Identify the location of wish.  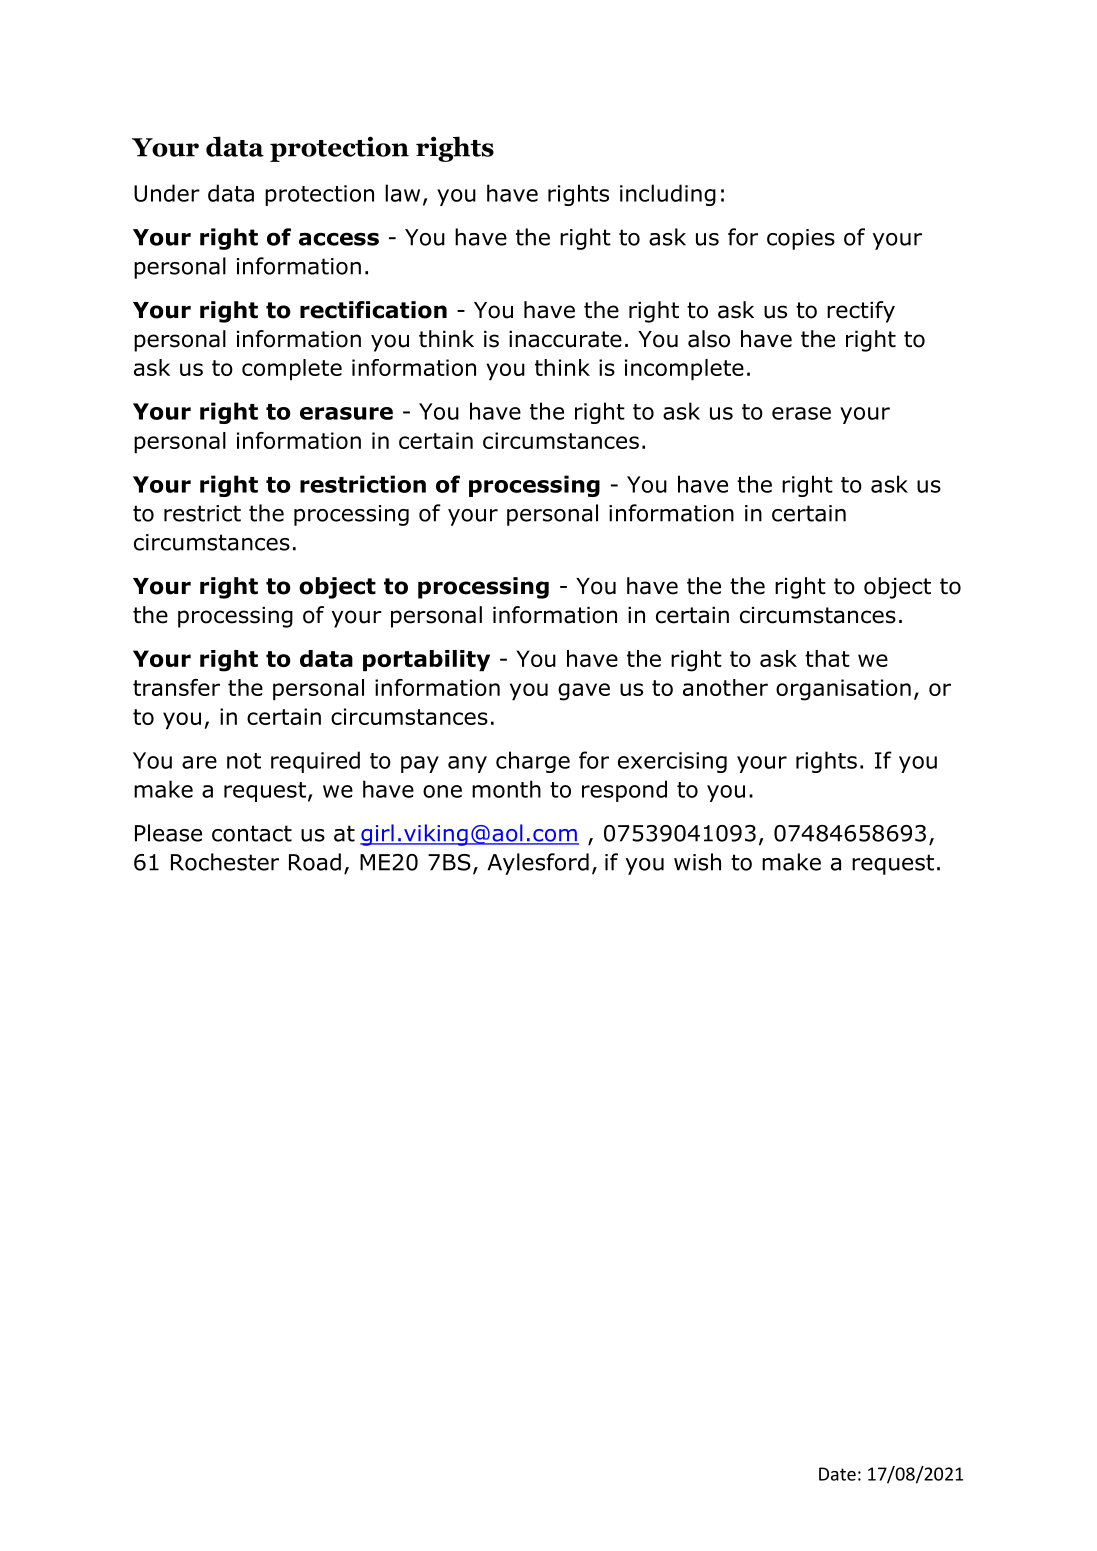
(697, 862).
